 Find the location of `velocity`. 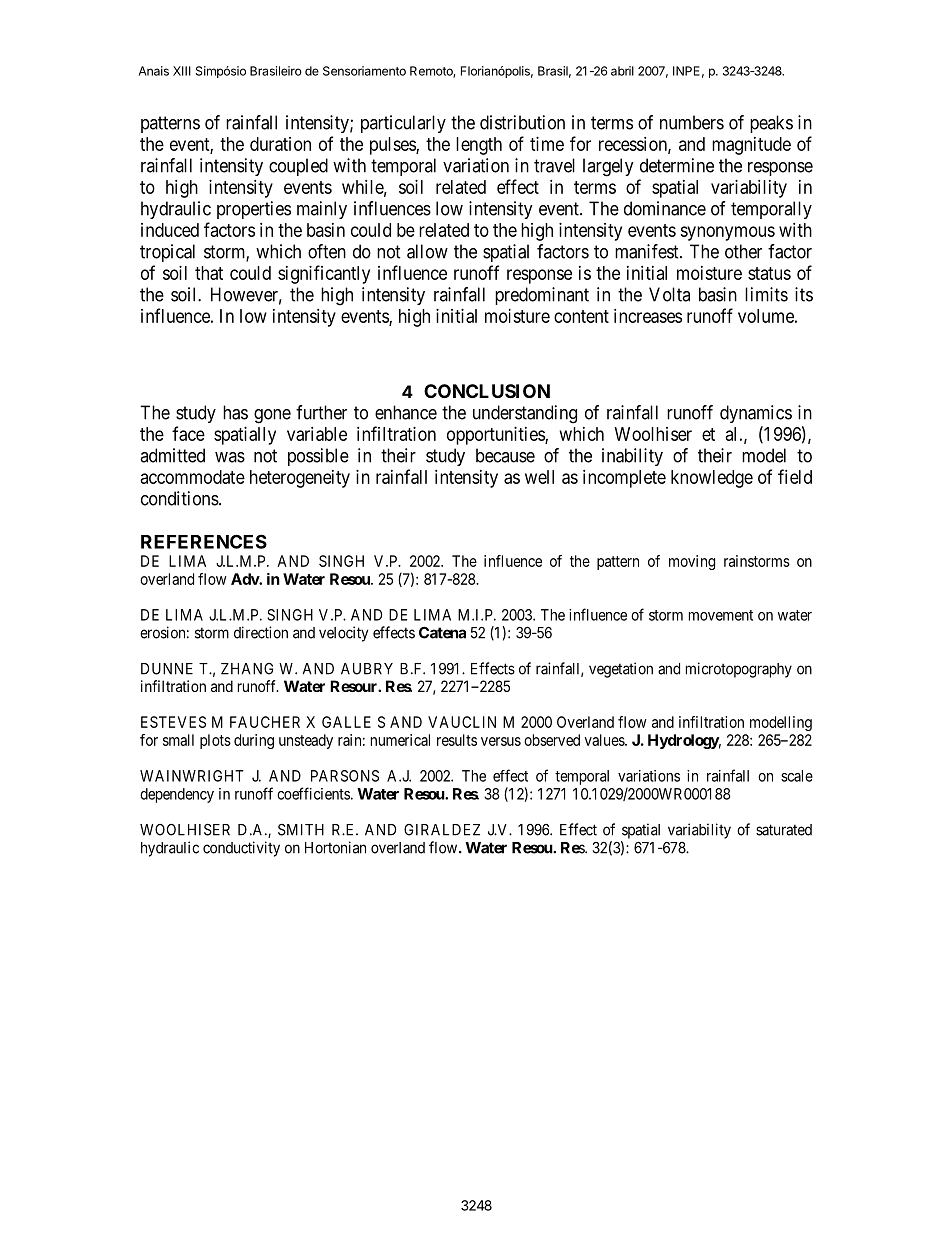

velocity is located at coordinates (343, 634).
